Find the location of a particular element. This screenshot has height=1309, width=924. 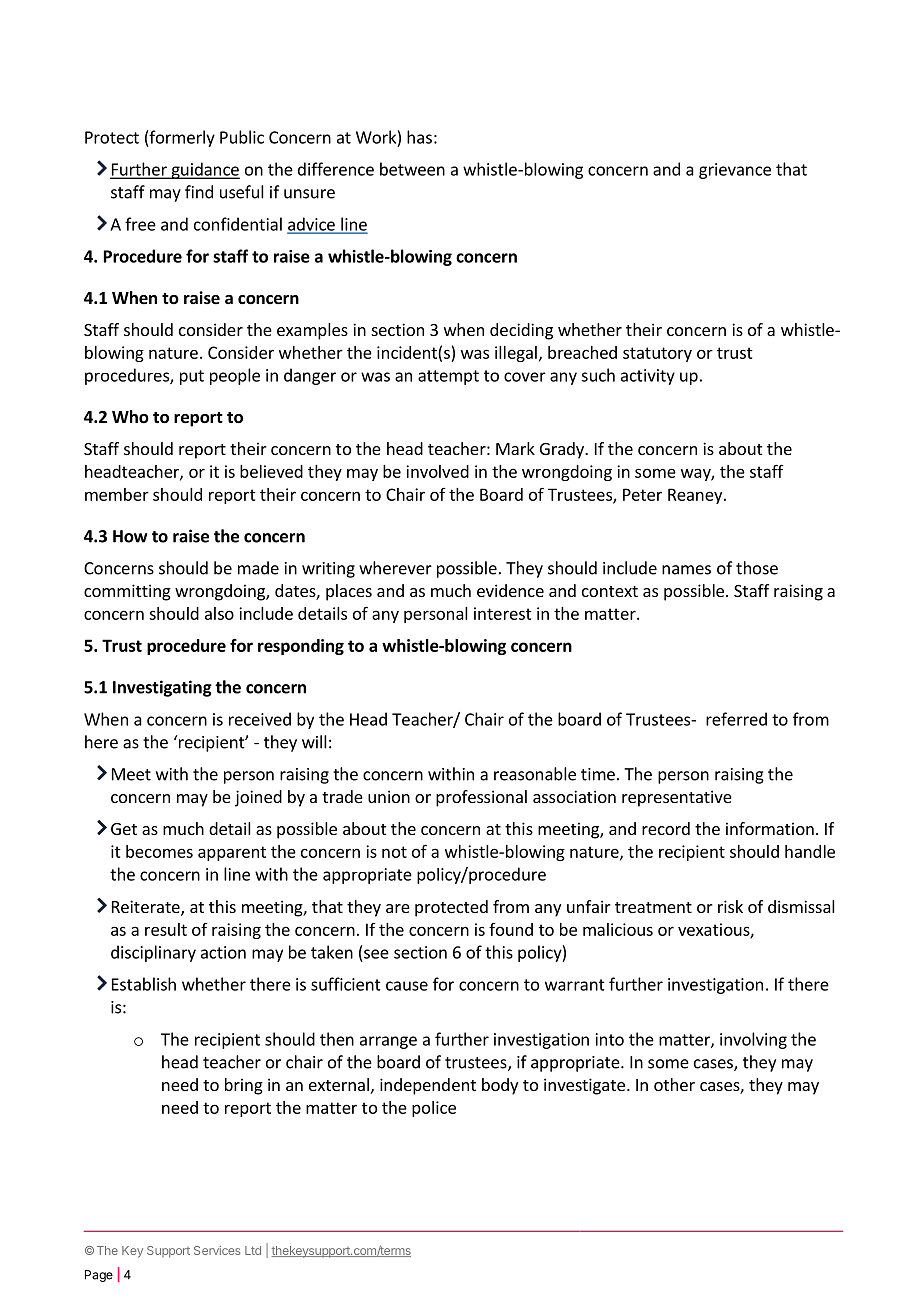

guidance is located at coordinates (204, 170).
